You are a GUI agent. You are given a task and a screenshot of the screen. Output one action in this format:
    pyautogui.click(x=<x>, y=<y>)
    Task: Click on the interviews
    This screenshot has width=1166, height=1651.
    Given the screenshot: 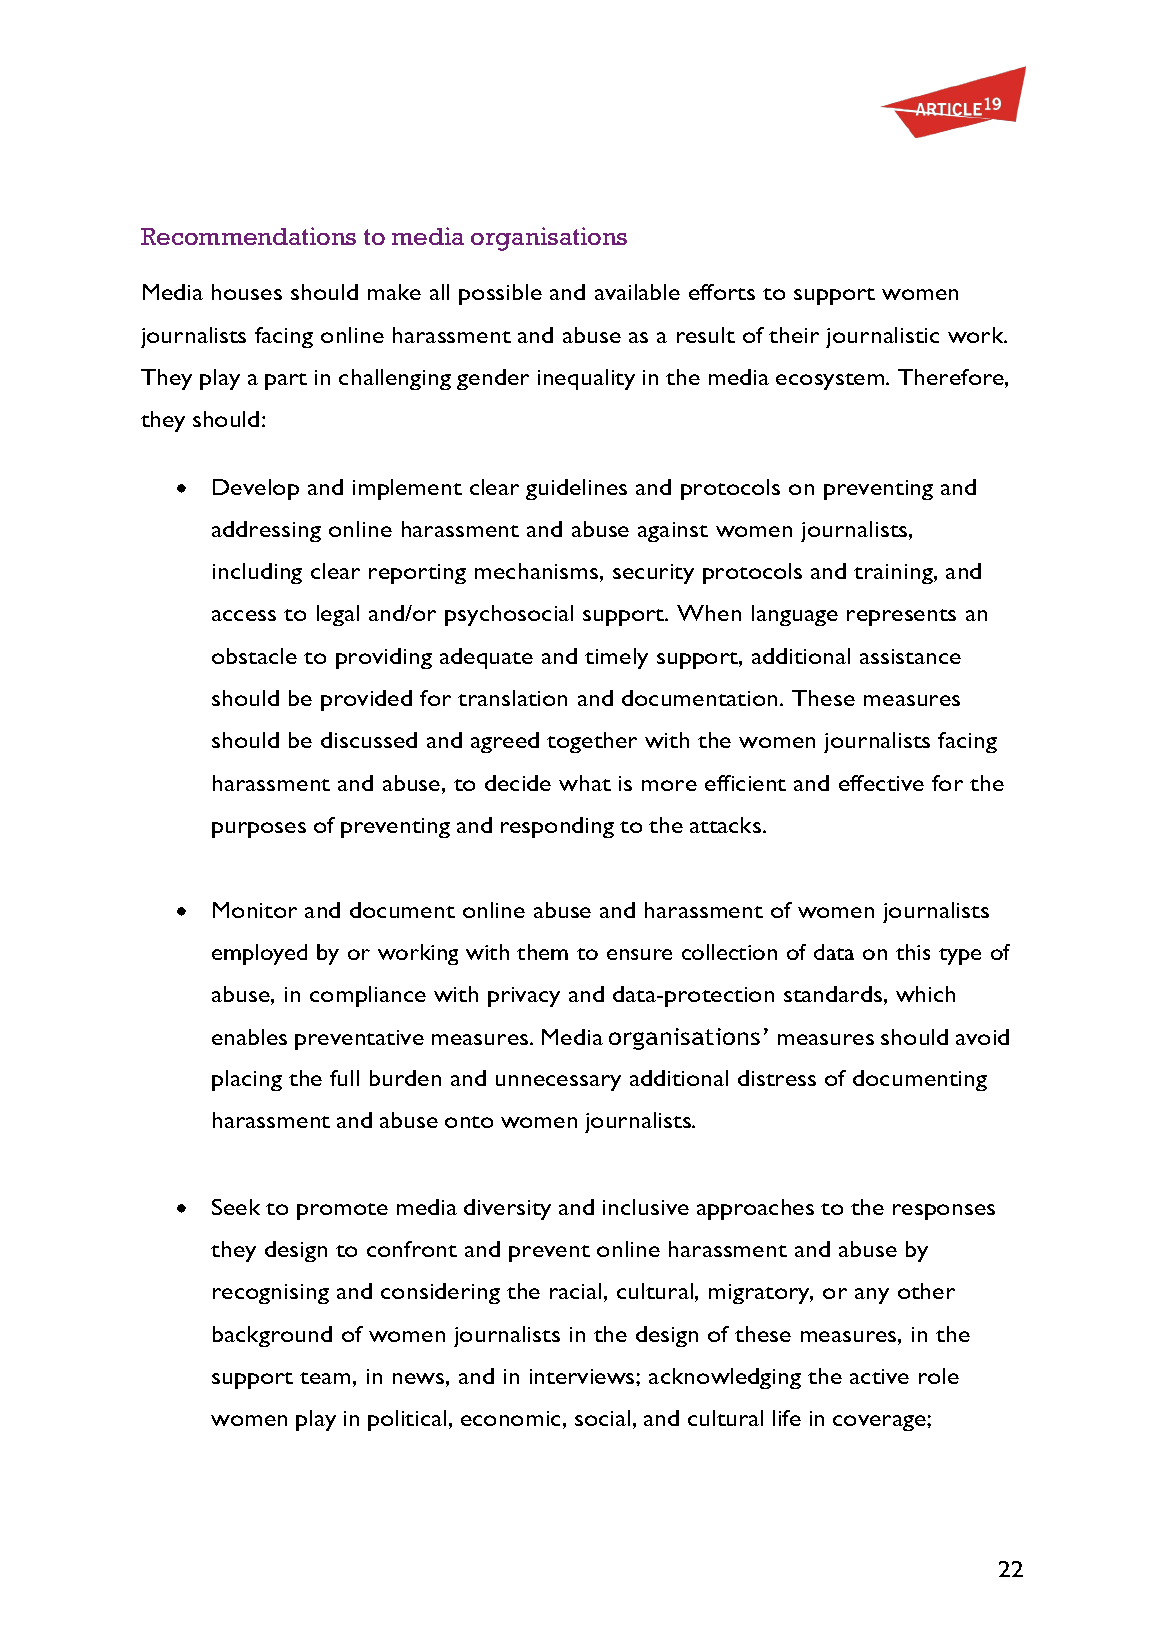 What is the action you would take?
    pyautogui.click(x=583, y=1376)
